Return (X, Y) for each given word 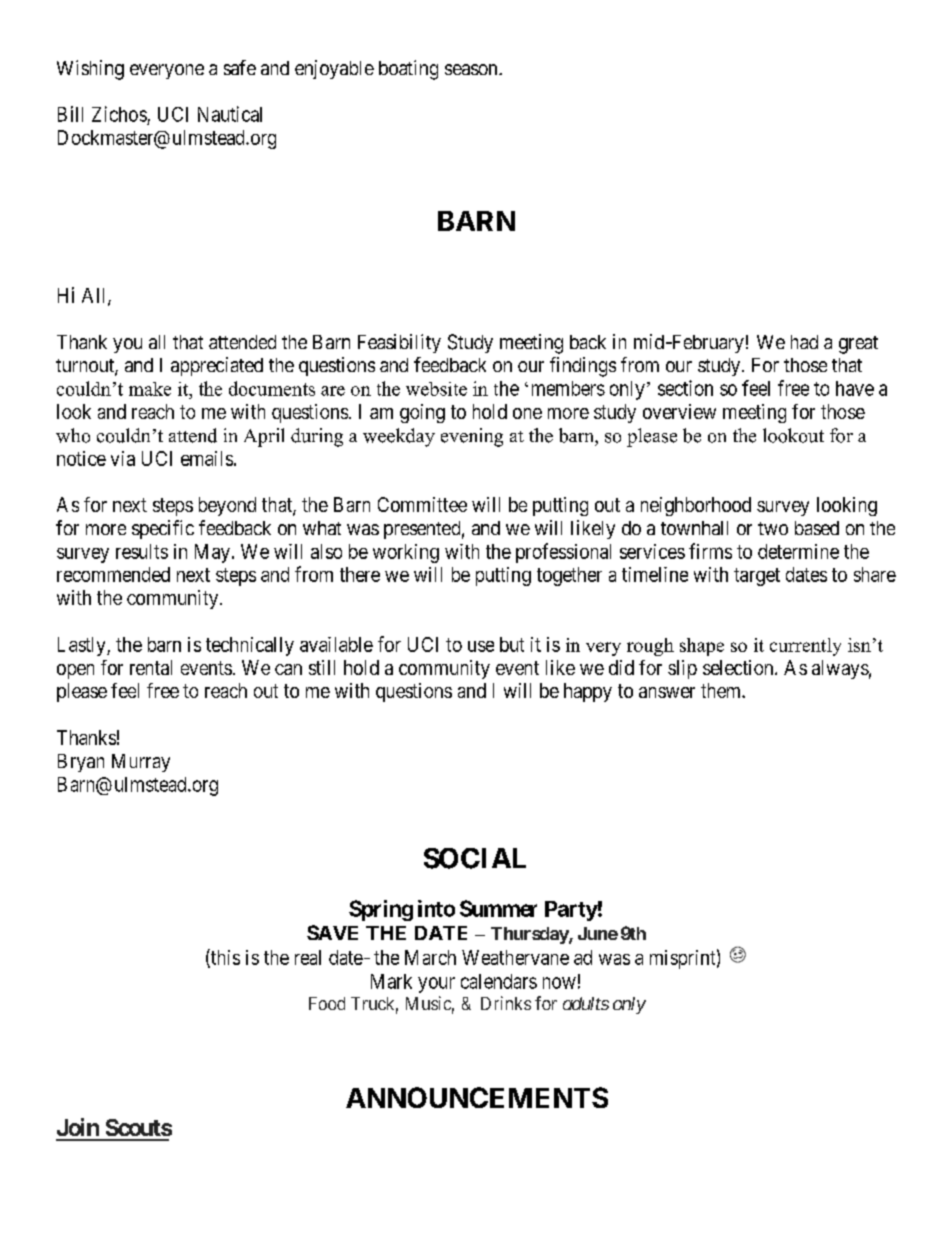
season (472, 69)
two (773, 528)
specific (163, 529)
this (224, 958)
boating (408, 70)
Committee (422, 504)
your (436, 985)
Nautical (230, 114)
